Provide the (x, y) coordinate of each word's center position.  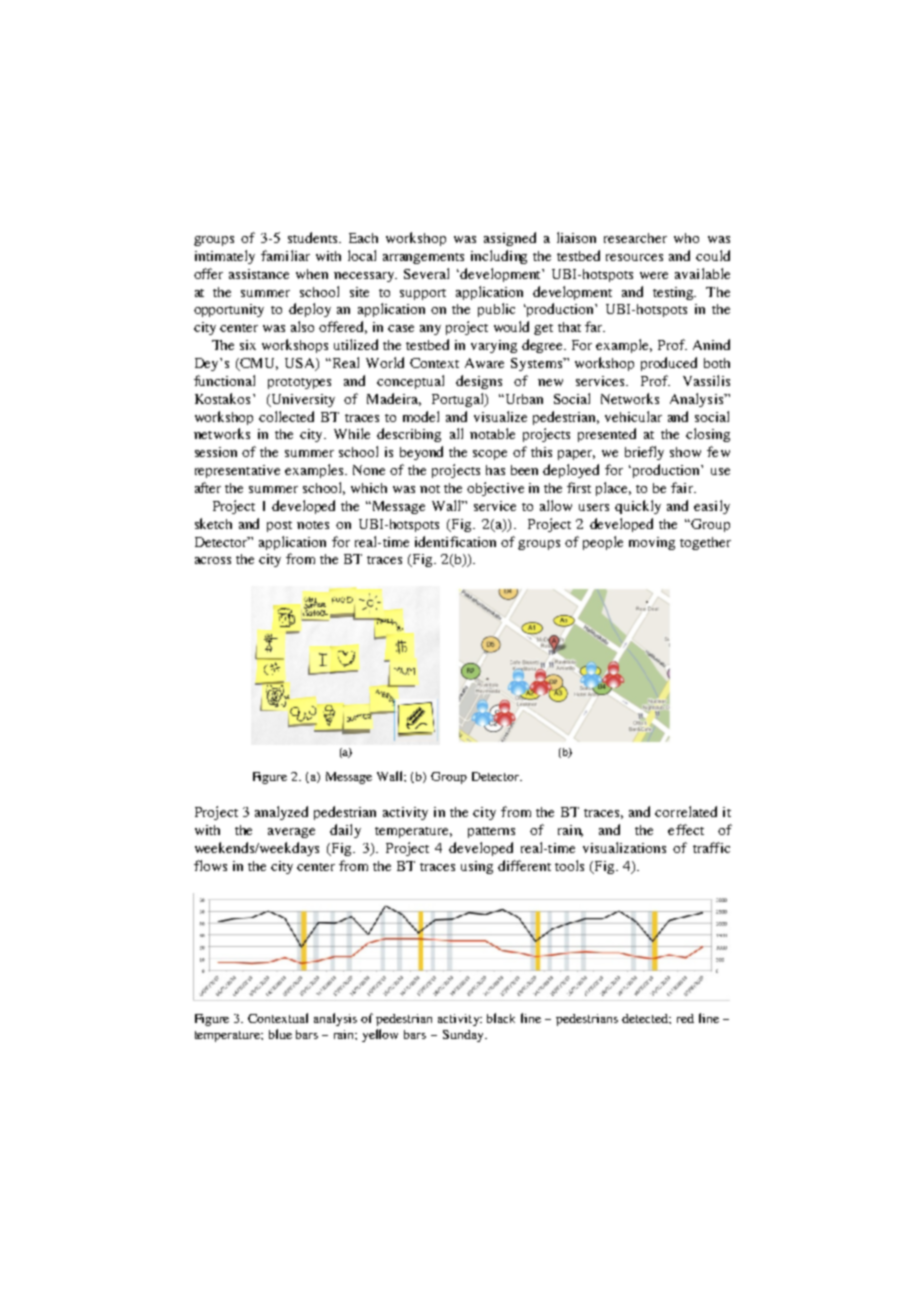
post (279, 526)
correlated (686, 811)
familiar (285, 255)
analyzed (281, 813)
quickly (638, 507)
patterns (491, 832)
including (499, 257)
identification (455, 541)
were (654, 275)
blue (280, 1034)
